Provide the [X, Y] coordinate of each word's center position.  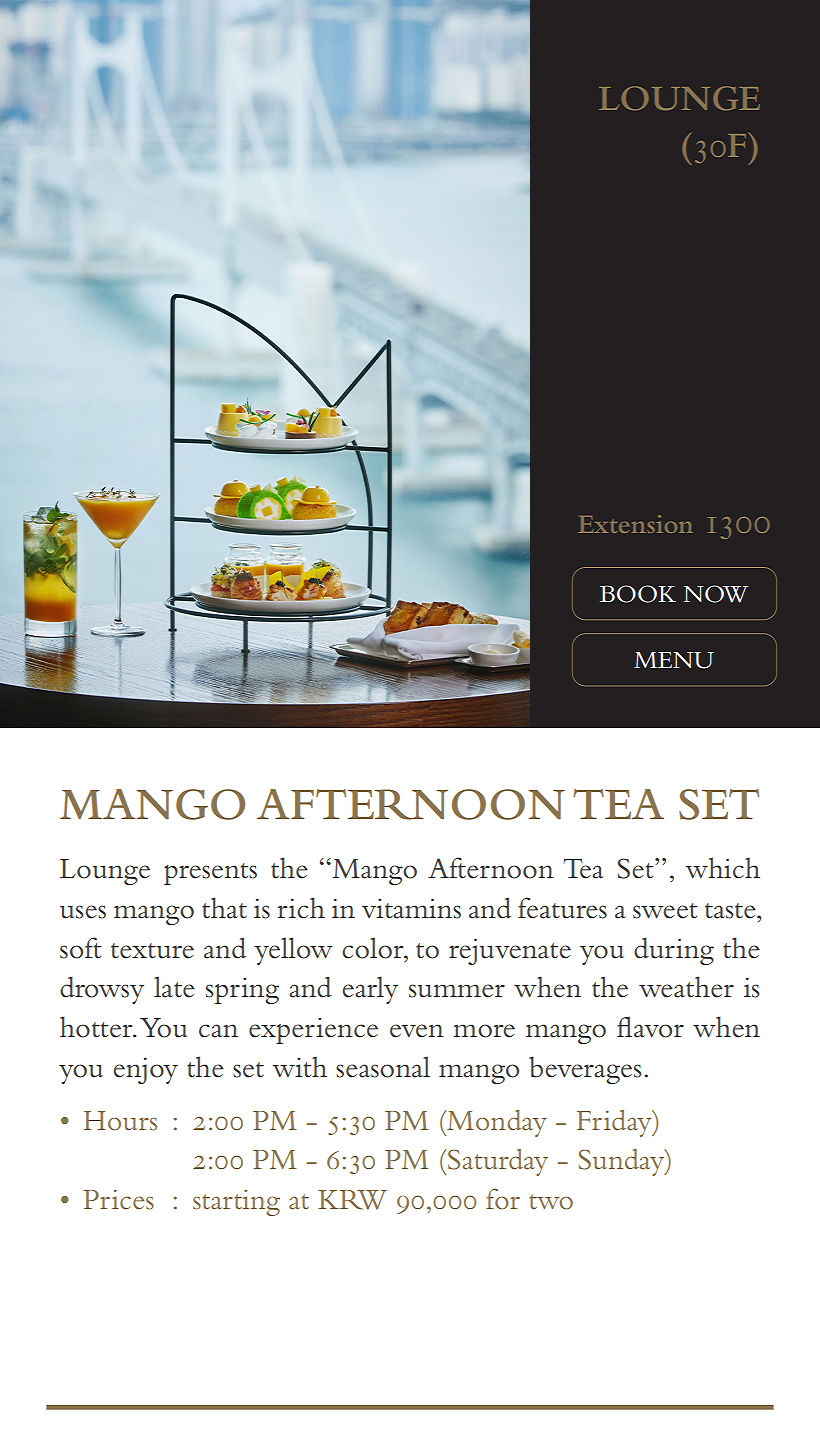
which [722, 868]
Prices [118, 1200]
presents [210, 874]
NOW [716, 594]
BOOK [638, 594]
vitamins [411, 908]
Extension [635, 524]
